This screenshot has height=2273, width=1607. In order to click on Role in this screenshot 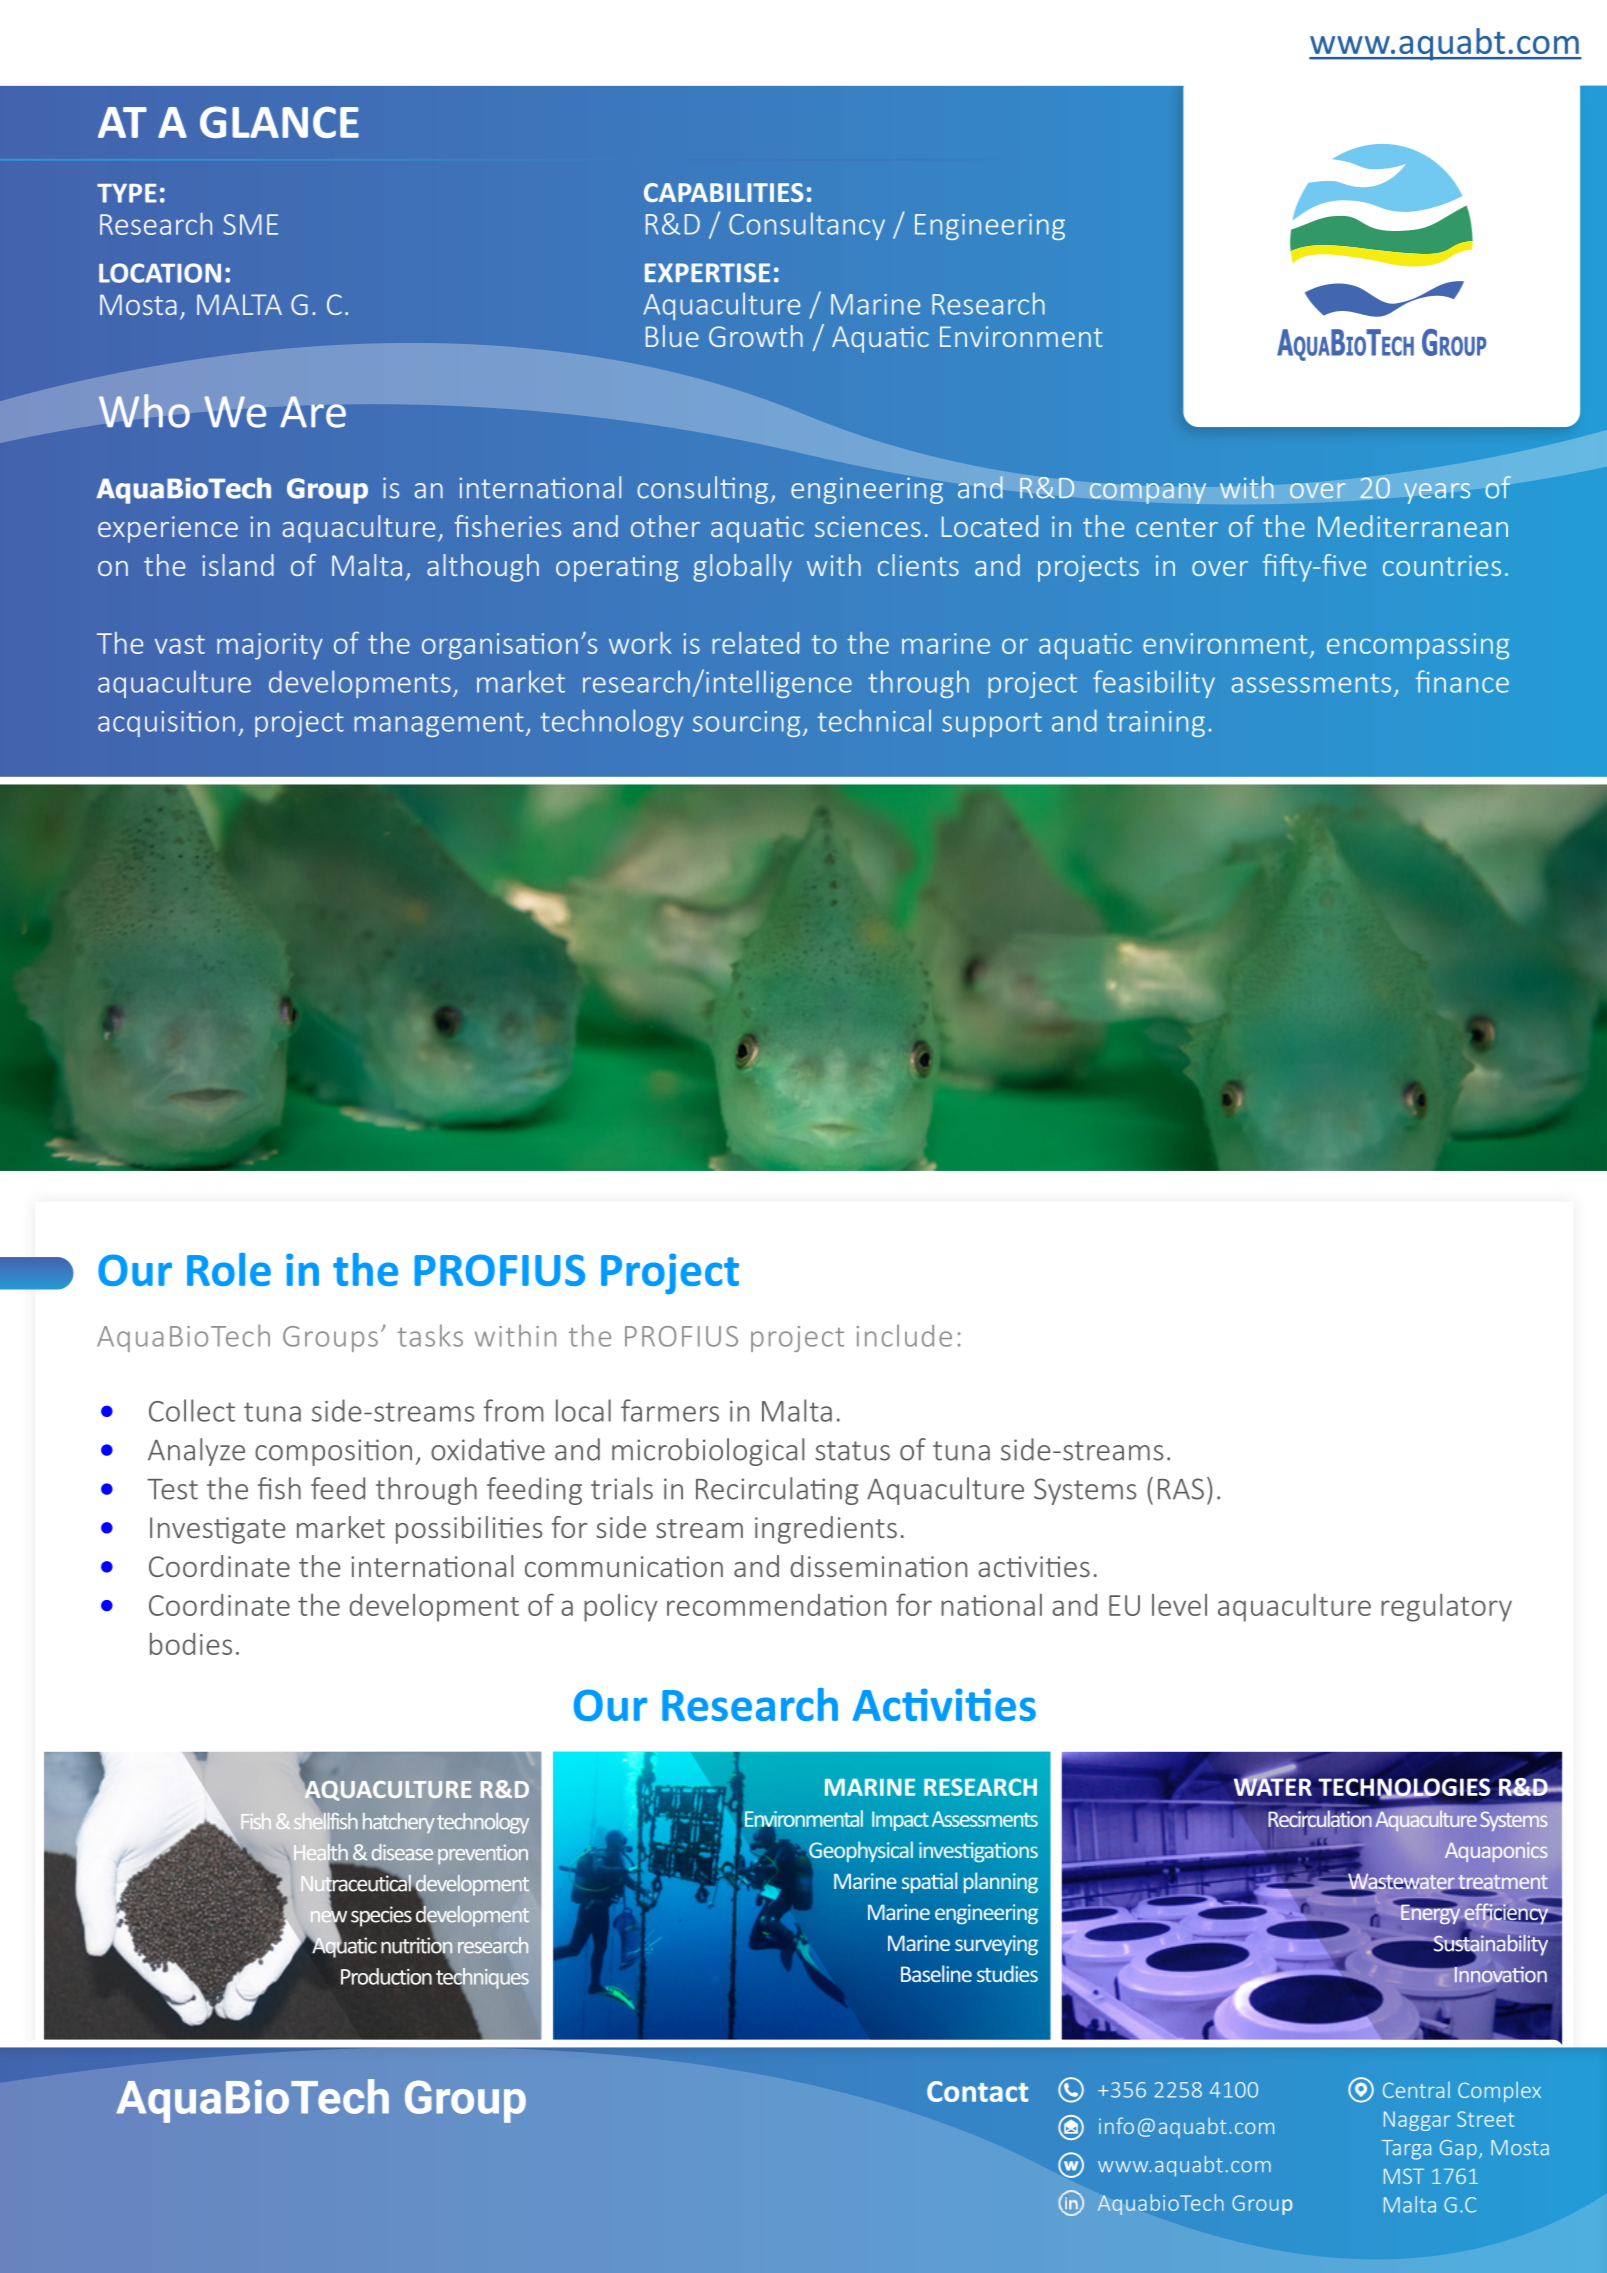, I will do `click(229, 1269)`.
